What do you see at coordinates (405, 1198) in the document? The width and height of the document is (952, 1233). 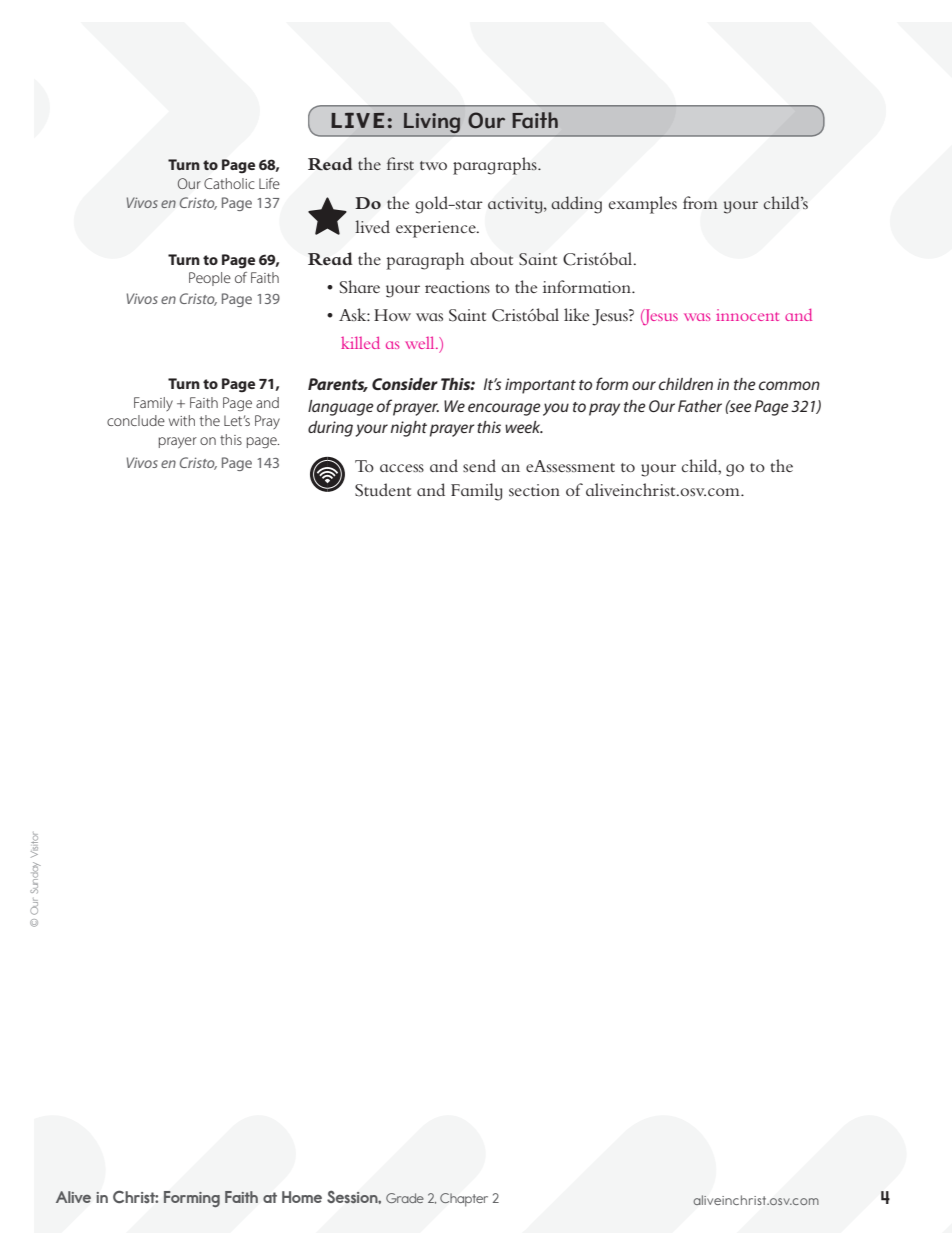 I see `Grade` at bounding box center [405, 1198].
